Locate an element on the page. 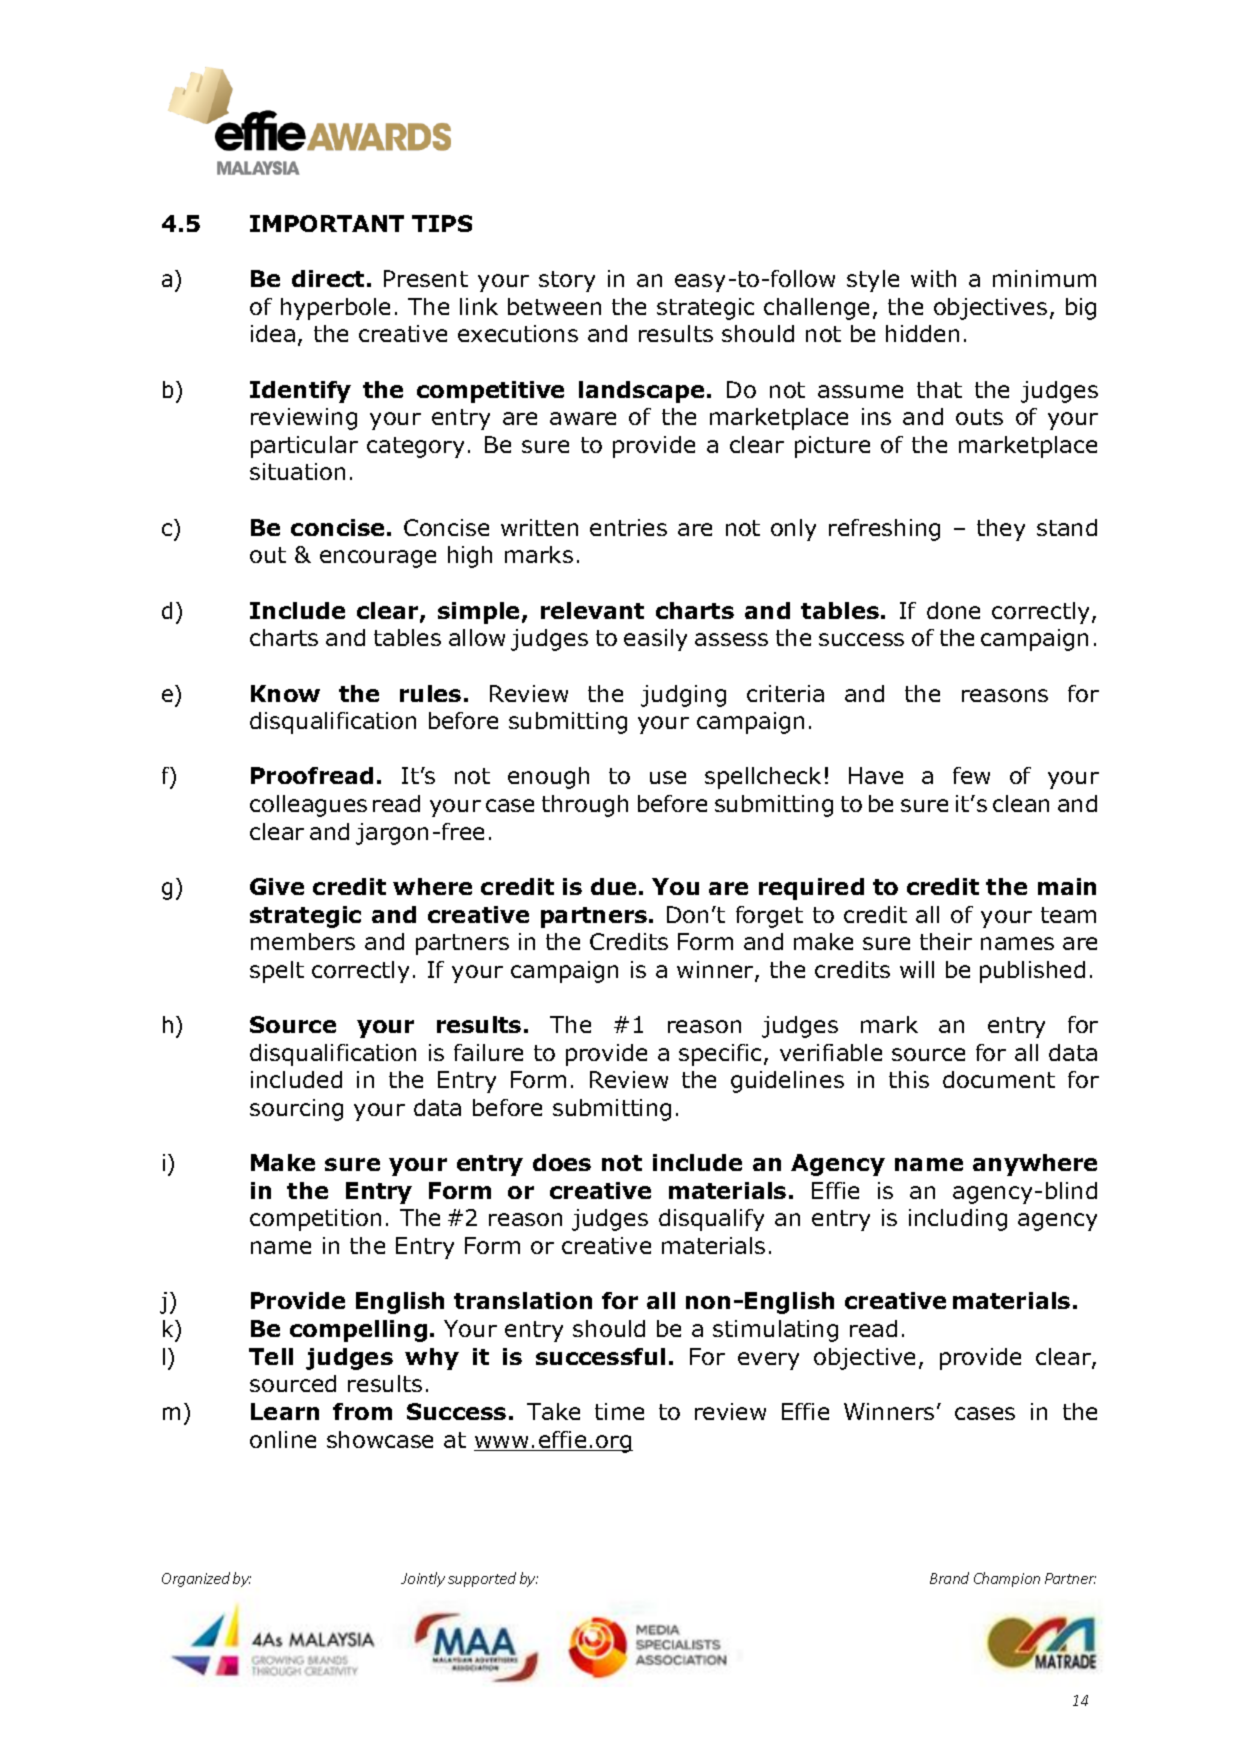 The image size is (1234, 1742). document is located at coordinates (999, 1079).
